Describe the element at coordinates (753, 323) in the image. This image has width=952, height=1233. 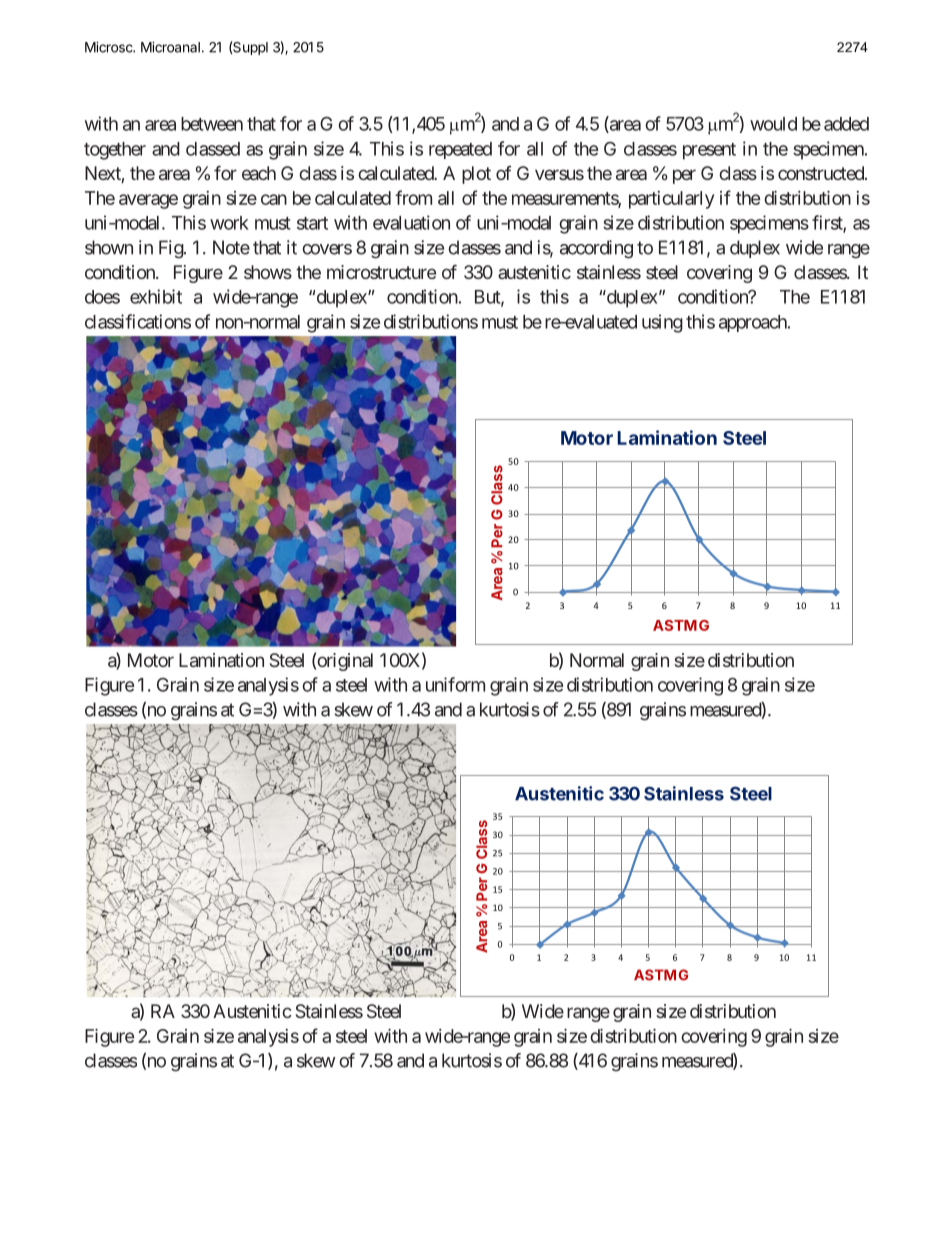
I see `approach` at that location.
